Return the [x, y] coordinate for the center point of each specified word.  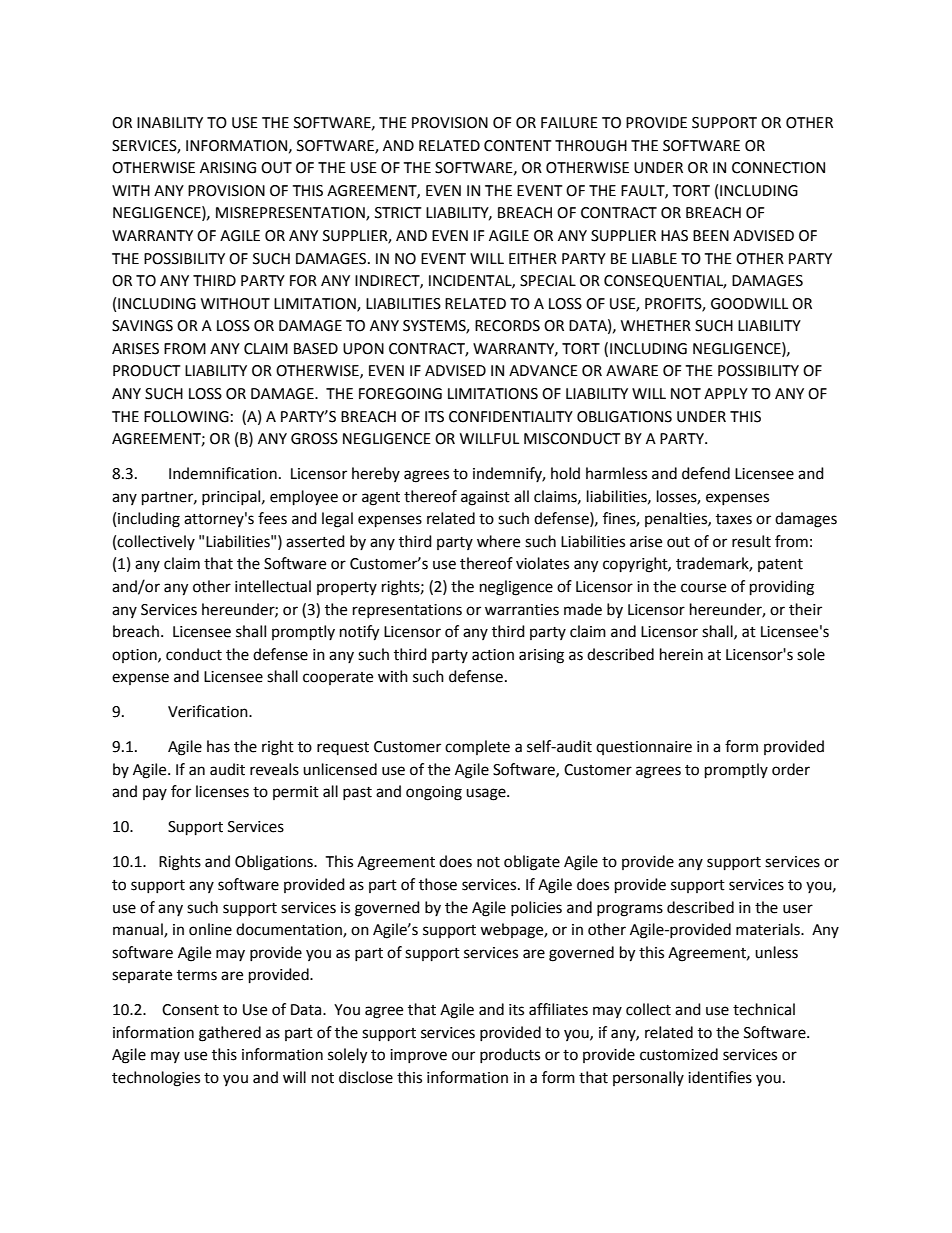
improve [418, 1056]
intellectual [273, 586]
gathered [230, 1034]
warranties [522, 610]
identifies [720, 1077]
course [703, 588]
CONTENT [518, 146]
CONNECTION [778, 168]
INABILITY [170, 122]
